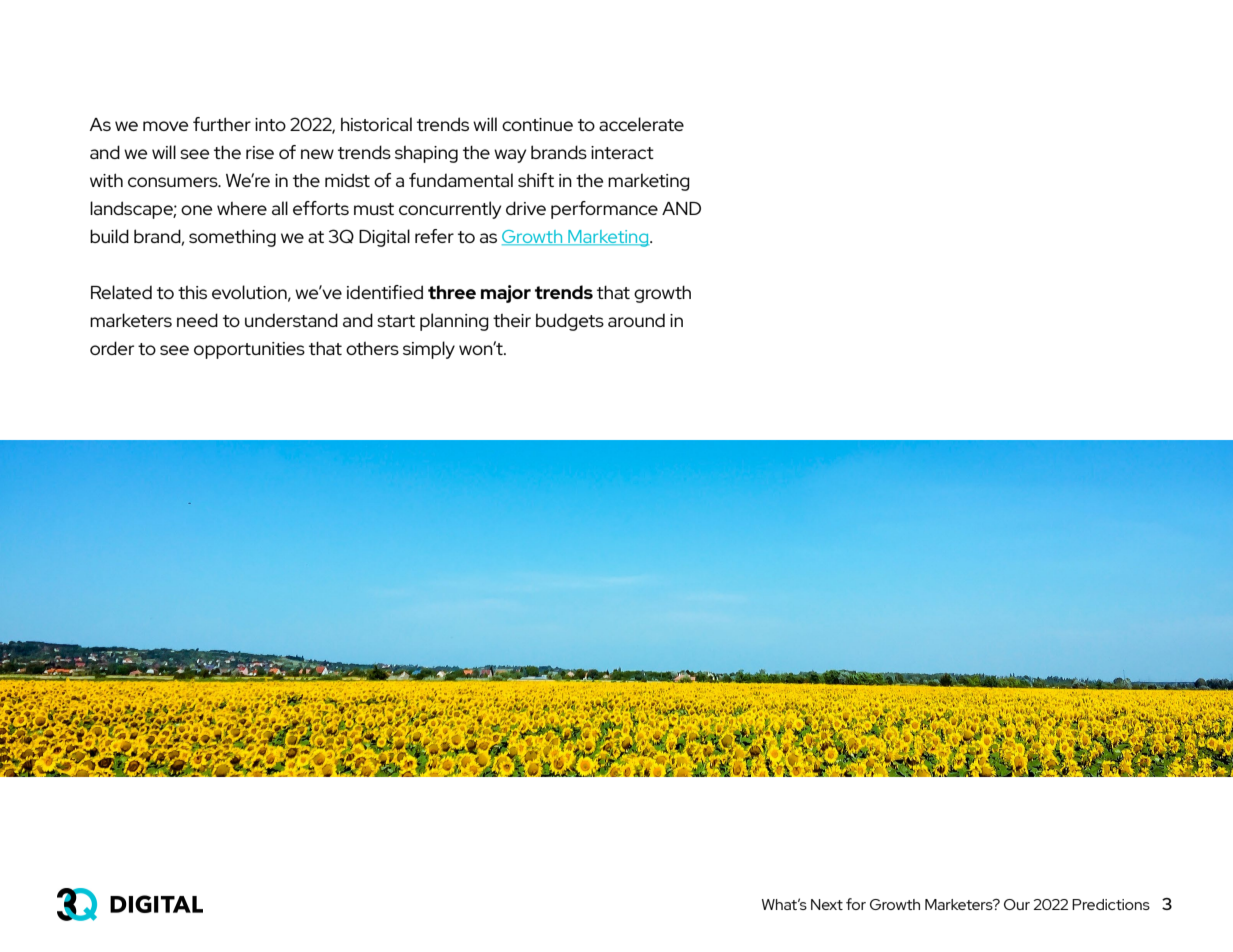 This screenshot has height=952, width=1233. Describe the element at coordinates (636, 320) in the screenshot. I see `around` at that location.
